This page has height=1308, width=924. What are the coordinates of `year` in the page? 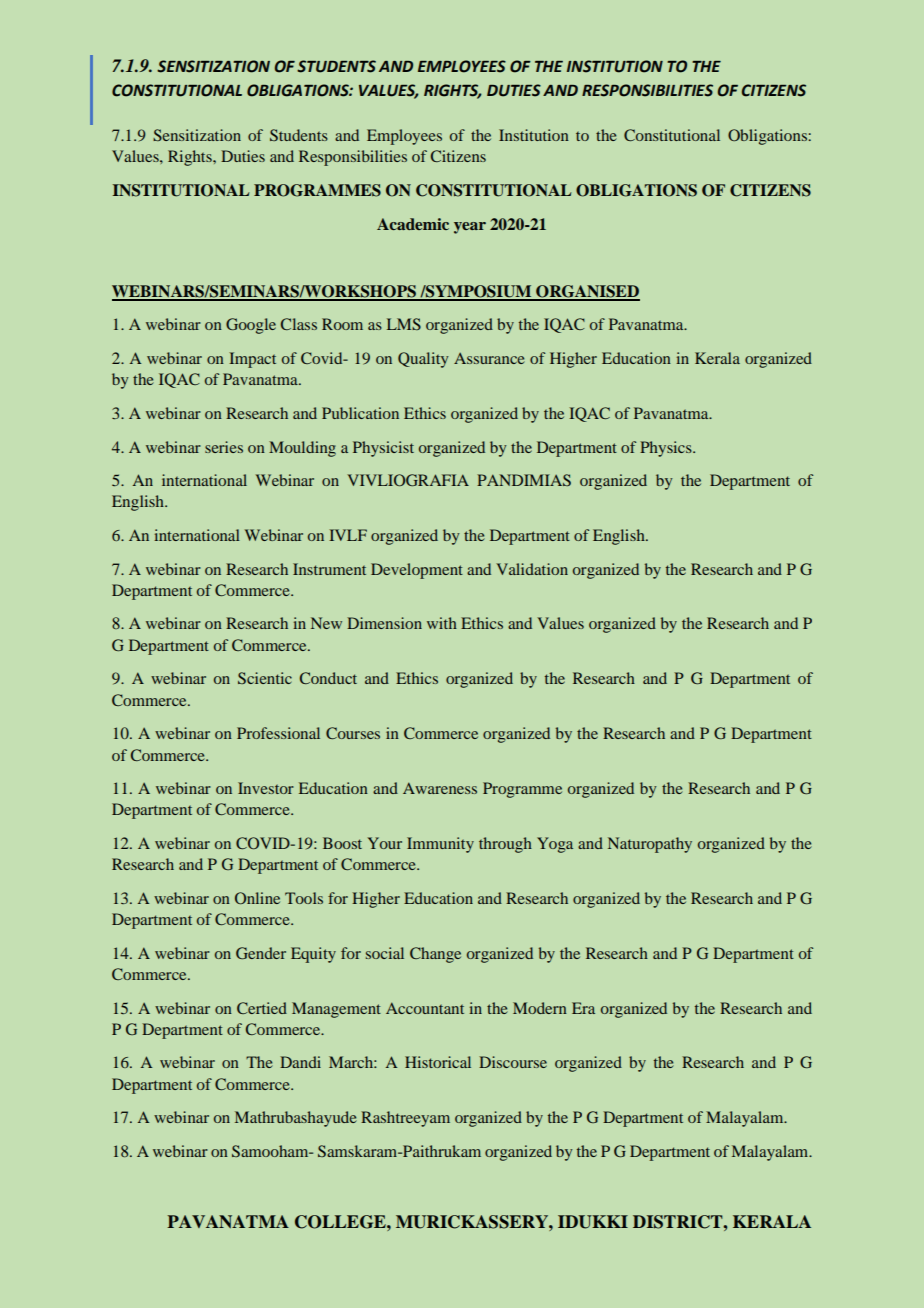 It's located at (470, 228).
